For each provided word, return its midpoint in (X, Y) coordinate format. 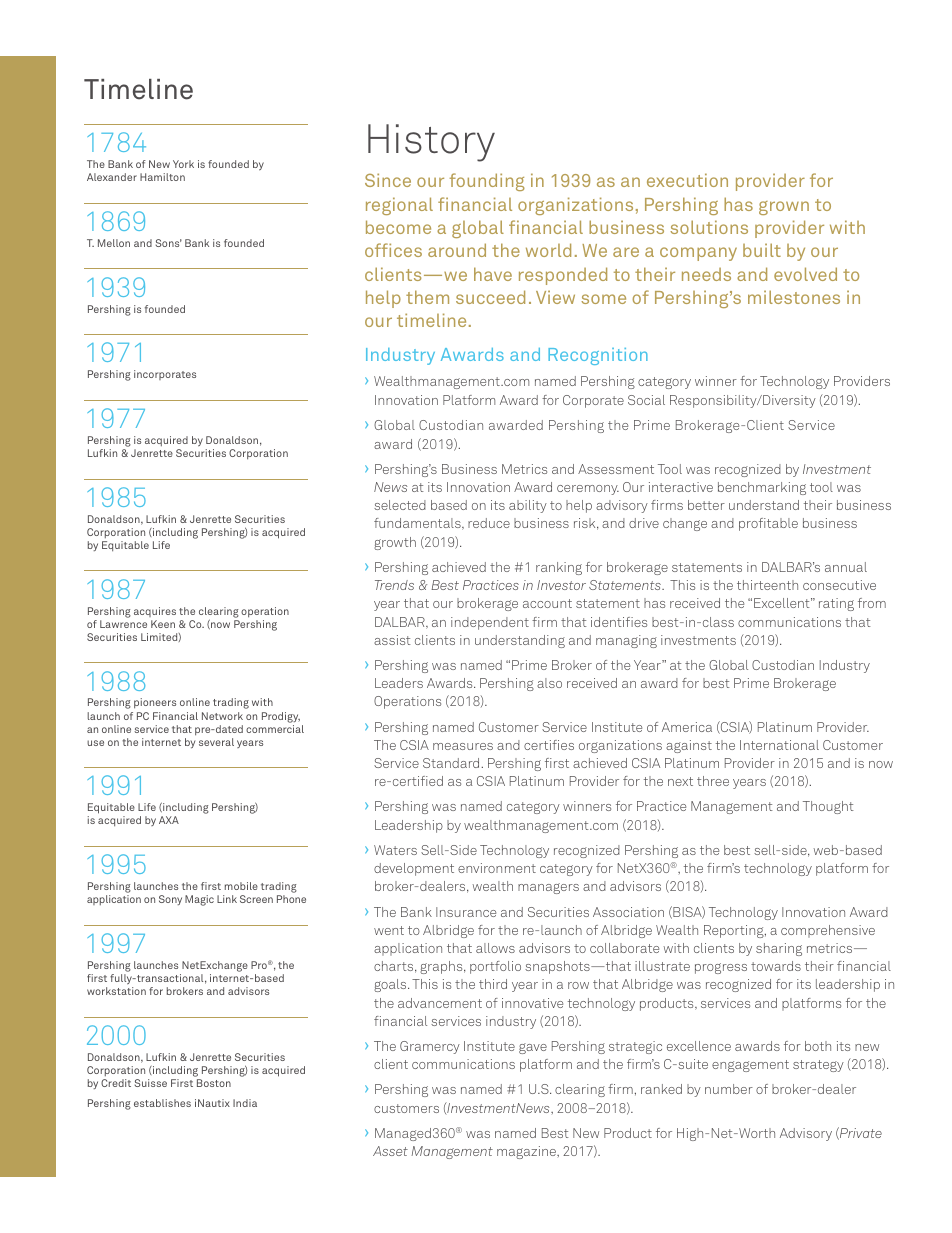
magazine (527, 1152)
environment (497, 868)
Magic (199, 900)
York (183, 164)
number (729, 1089)
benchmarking (762, 488)
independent (490, 623)
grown (784, 208)
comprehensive (828, 931)
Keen (163, 624)
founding (487, 182)
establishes (162, 1103)
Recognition (598, 356)
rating (836, 604)
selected (400, 505)
